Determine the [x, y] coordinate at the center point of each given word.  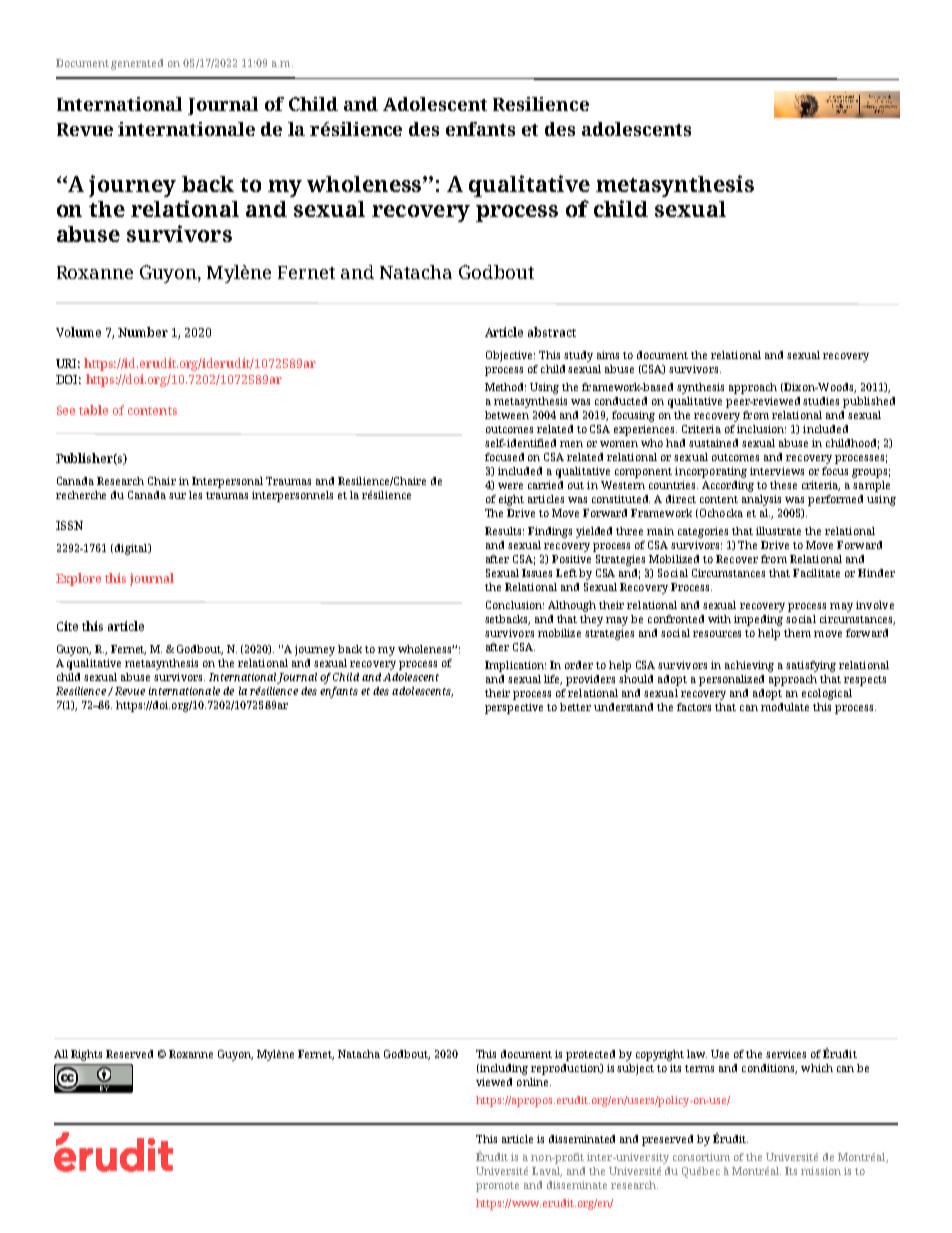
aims [608, 355]
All [61, 1054]
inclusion [761, 429]
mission [821, 1171]
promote [497, 1187]
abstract [552, 332]
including [503, 1069]
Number [143, 332]
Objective [510, 356]
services [786, 1054]
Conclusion [515, 605]
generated [137, 64]
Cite [67, 626]
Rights [86, 1055]
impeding [758, 620]
